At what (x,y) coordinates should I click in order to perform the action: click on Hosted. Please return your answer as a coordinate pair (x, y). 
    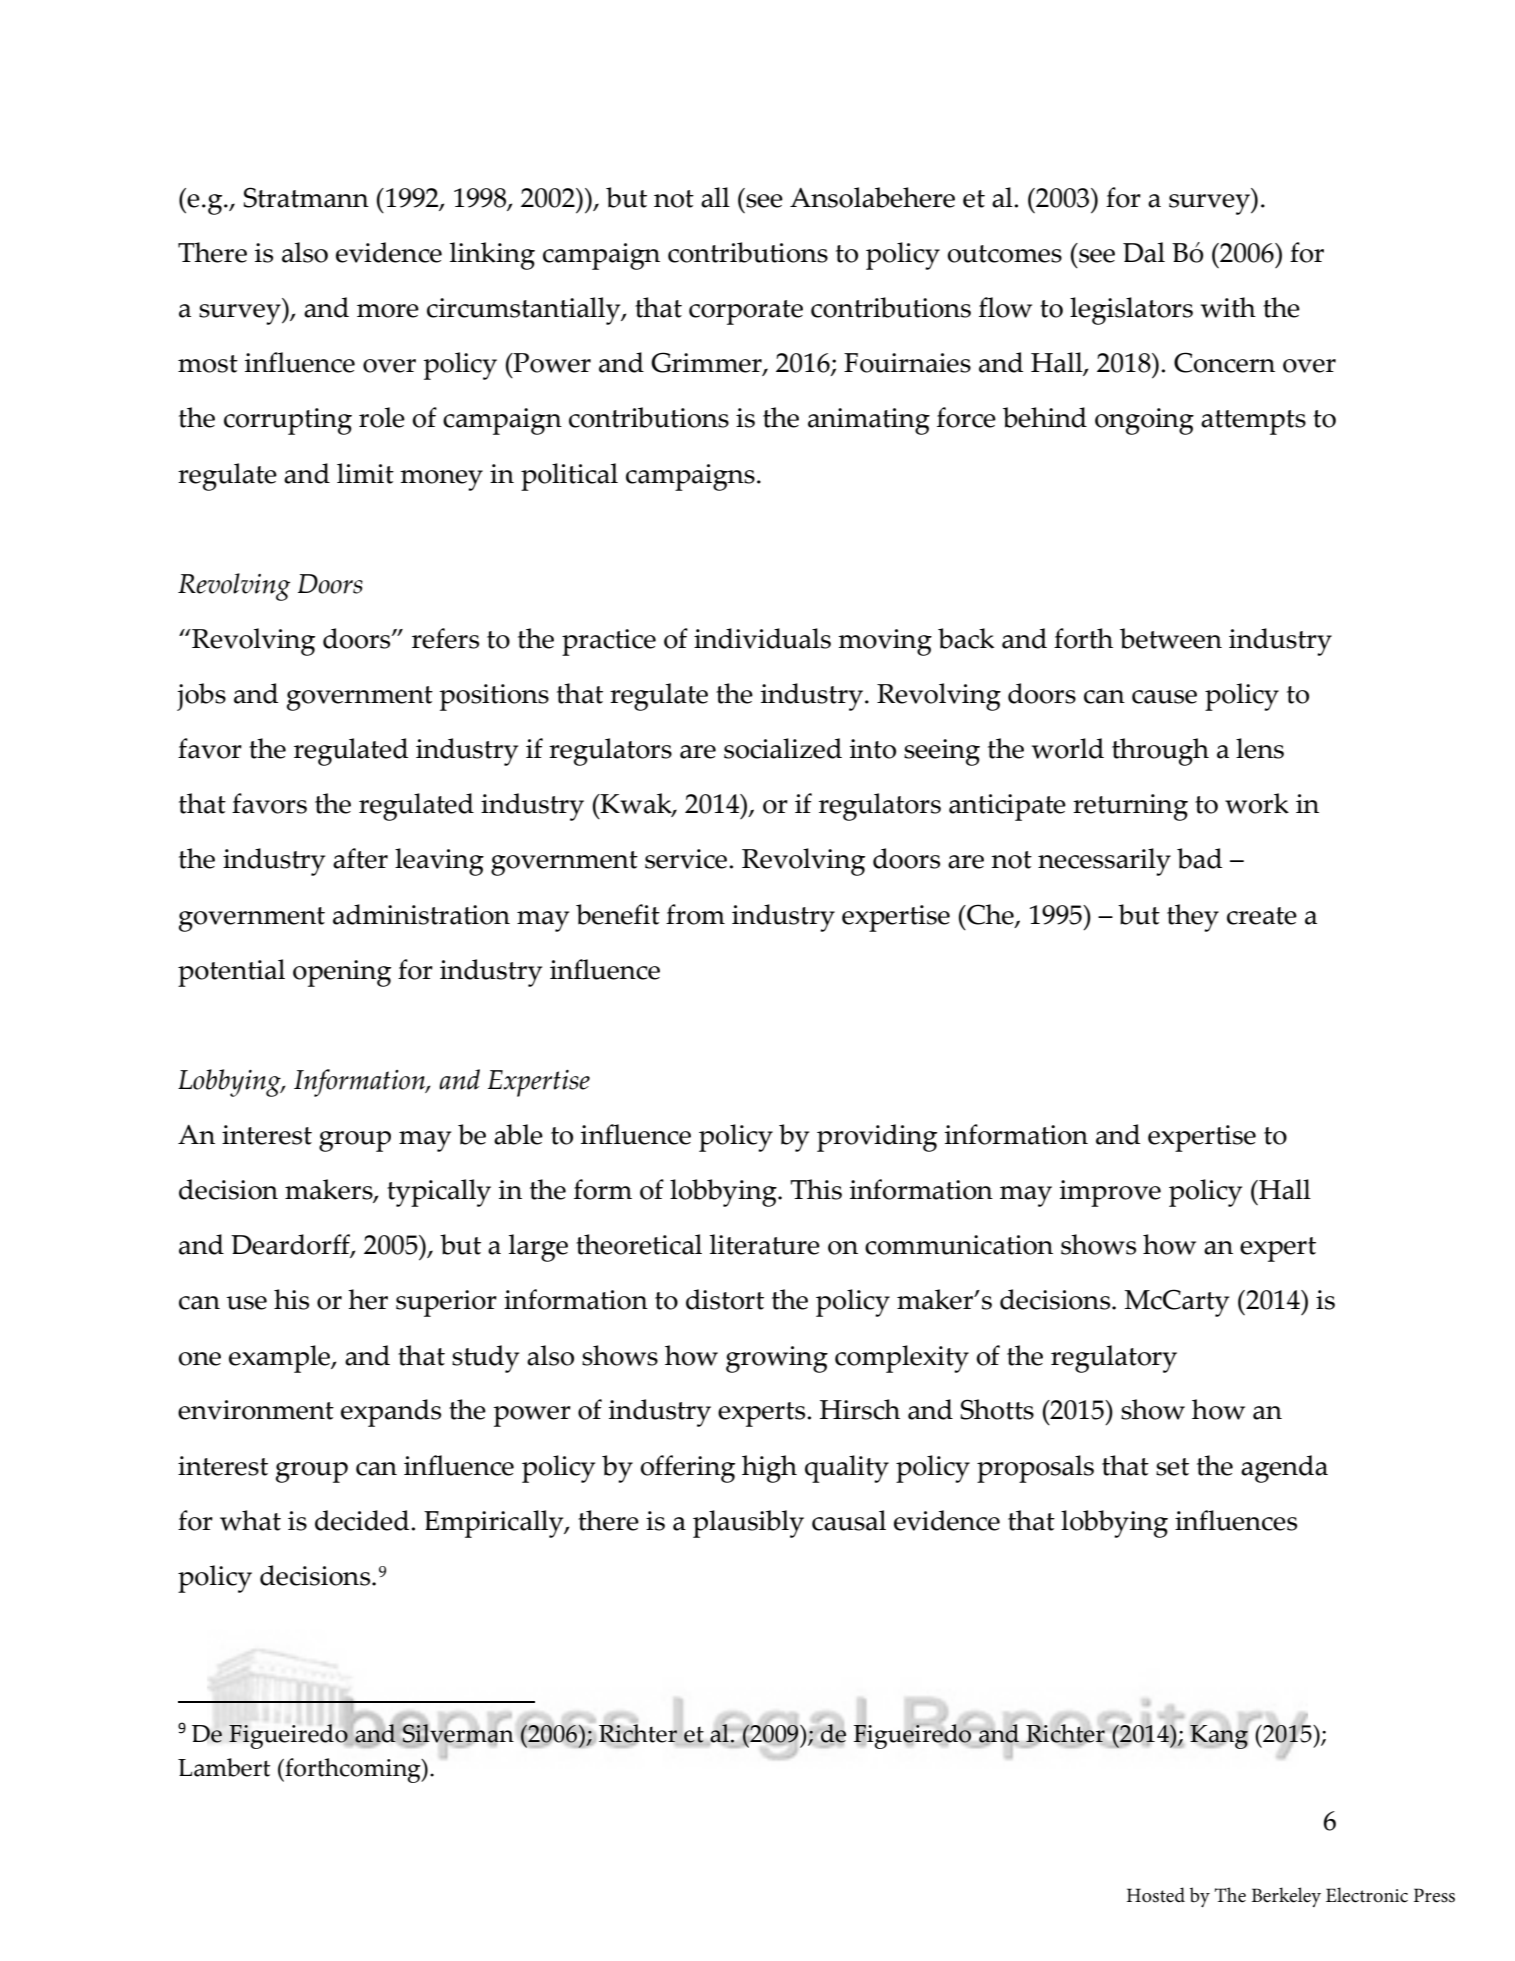
    Looking at the image, I should click on (1156, 1895).
